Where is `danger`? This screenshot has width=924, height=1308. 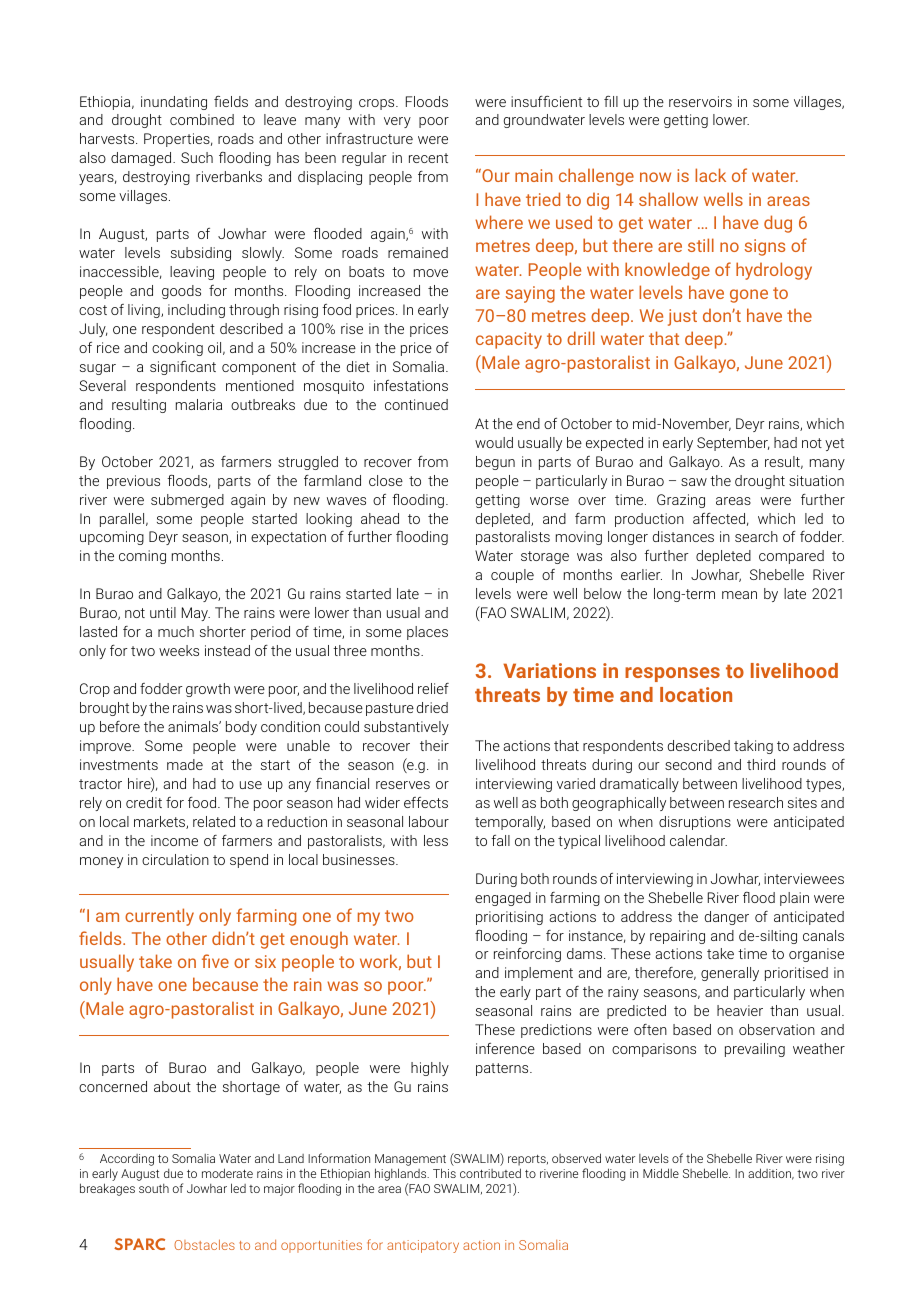
danger is located at coordinates (727, 918).
